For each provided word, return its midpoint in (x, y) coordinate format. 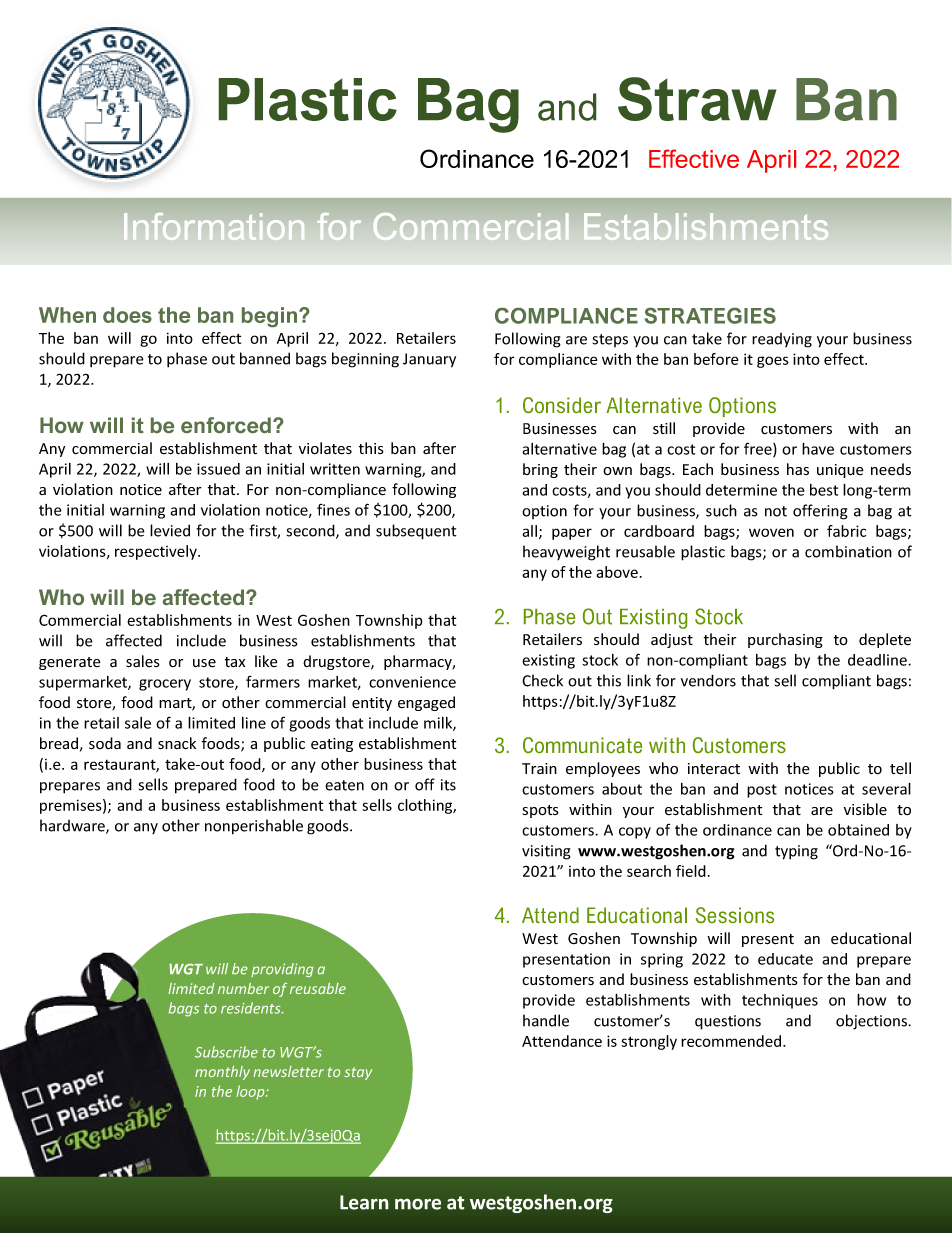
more (418, 1204)
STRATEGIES (710, 316)
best (824, 490)
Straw (697, 99)
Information (214, 226)
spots (541, 811)
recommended (731, 1041)
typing (796, 852)
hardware (73, 826)
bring (540, 470)
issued (218, 469)
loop (251, 1092)
